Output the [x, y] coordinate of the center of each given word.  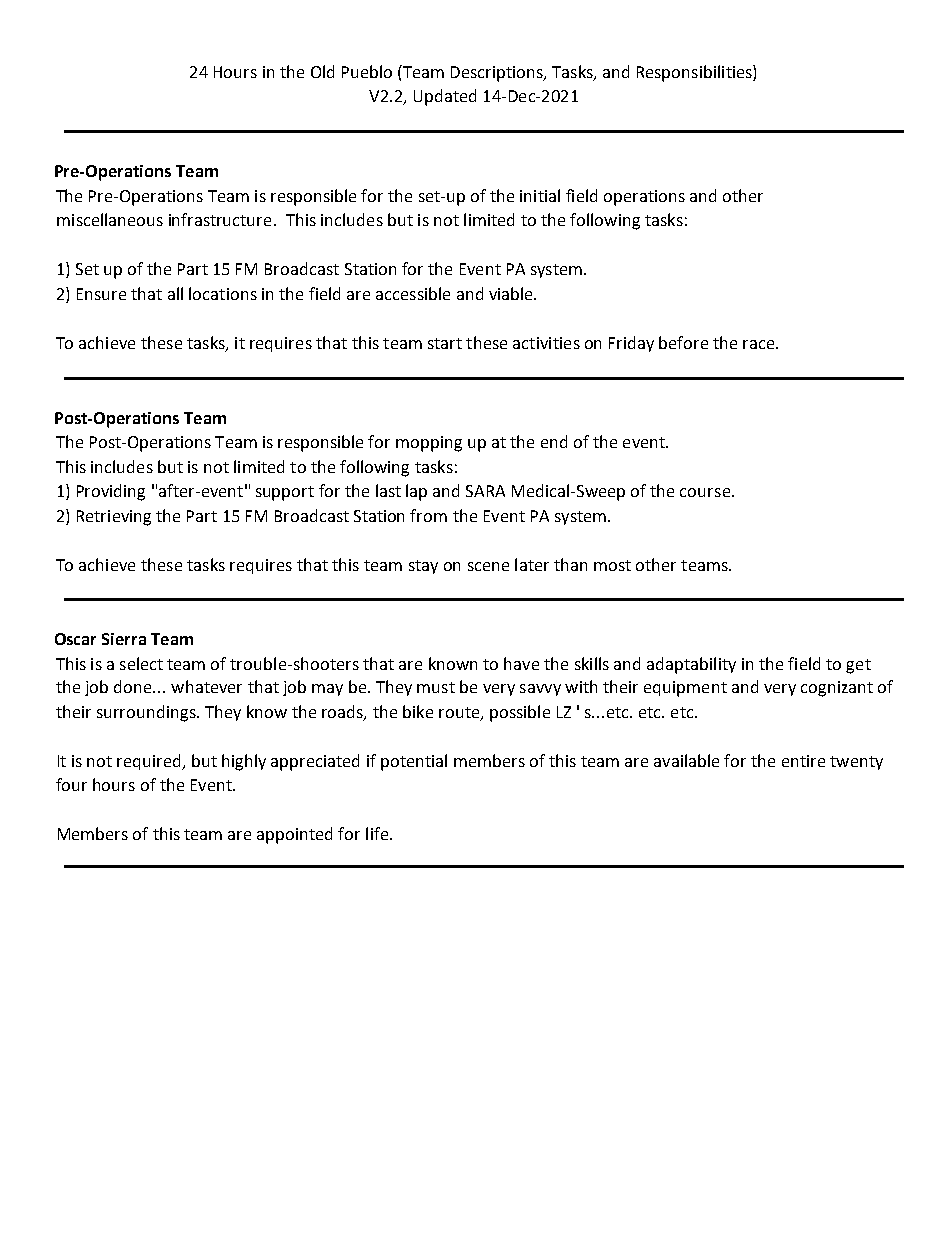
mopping [429, 444]
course [706, 492]
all [175, 293]
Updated [445, 97]
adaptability [691, 665]
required [150, 762]
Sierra [124, 639]
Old [322, 71]
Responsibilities [695, 73]
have [521, 663]
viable [512, 293]
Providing [111, 492]
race [760, 344]
